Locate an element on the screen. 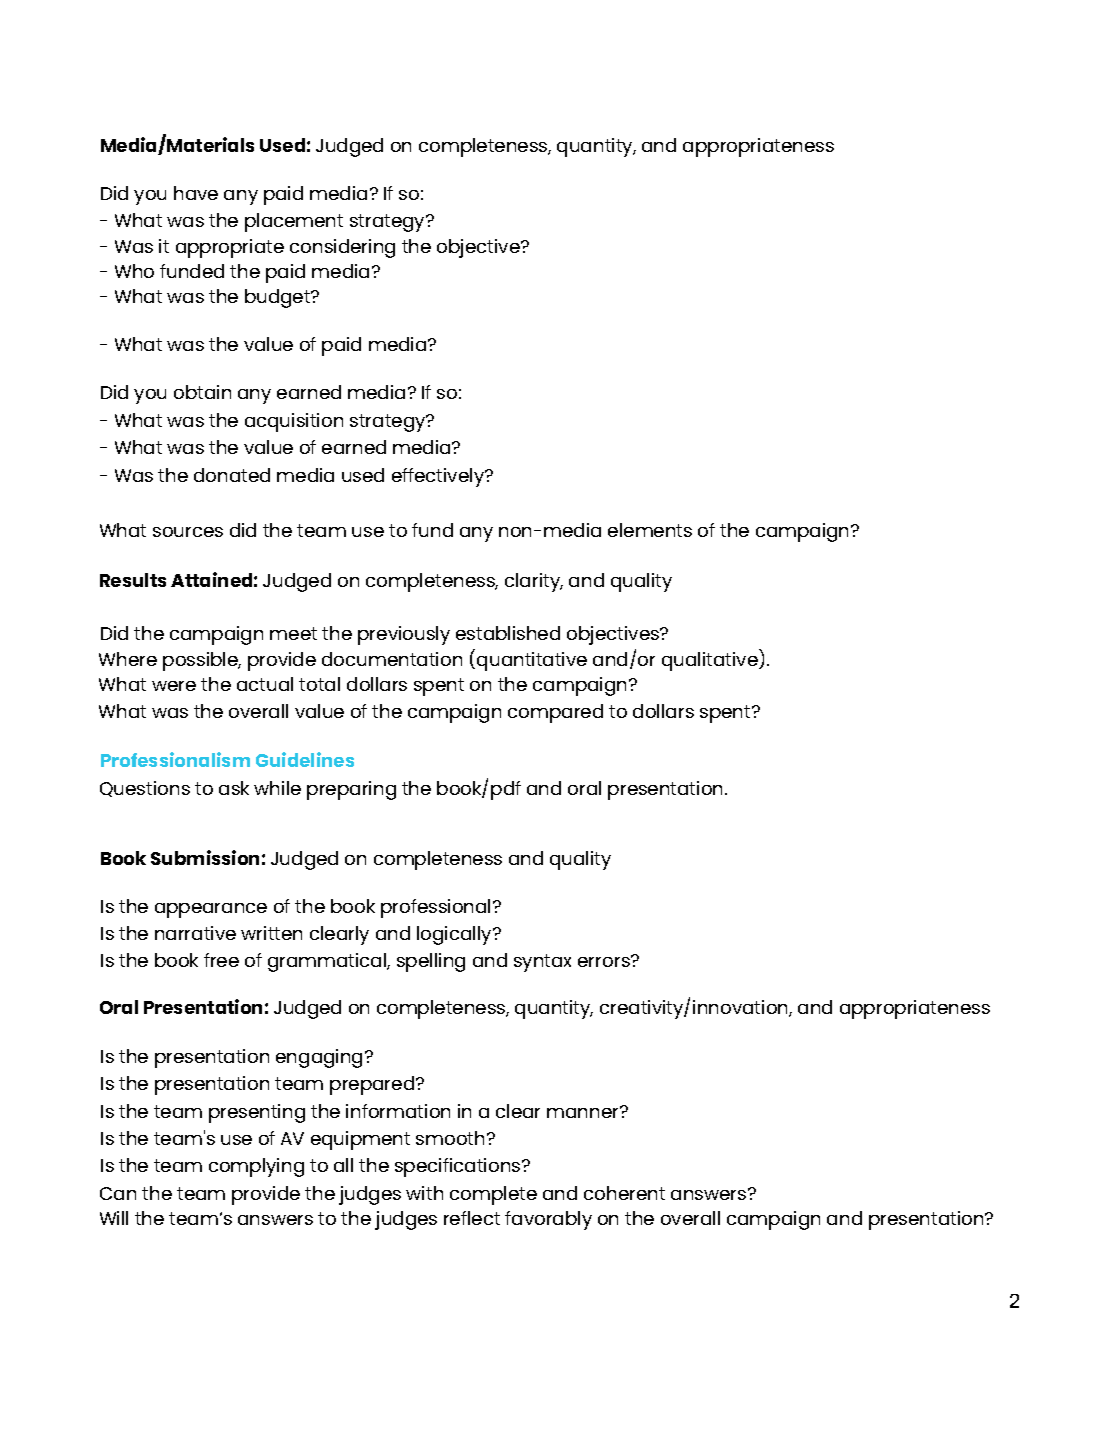  sources is located at coordinates (188, 532).
